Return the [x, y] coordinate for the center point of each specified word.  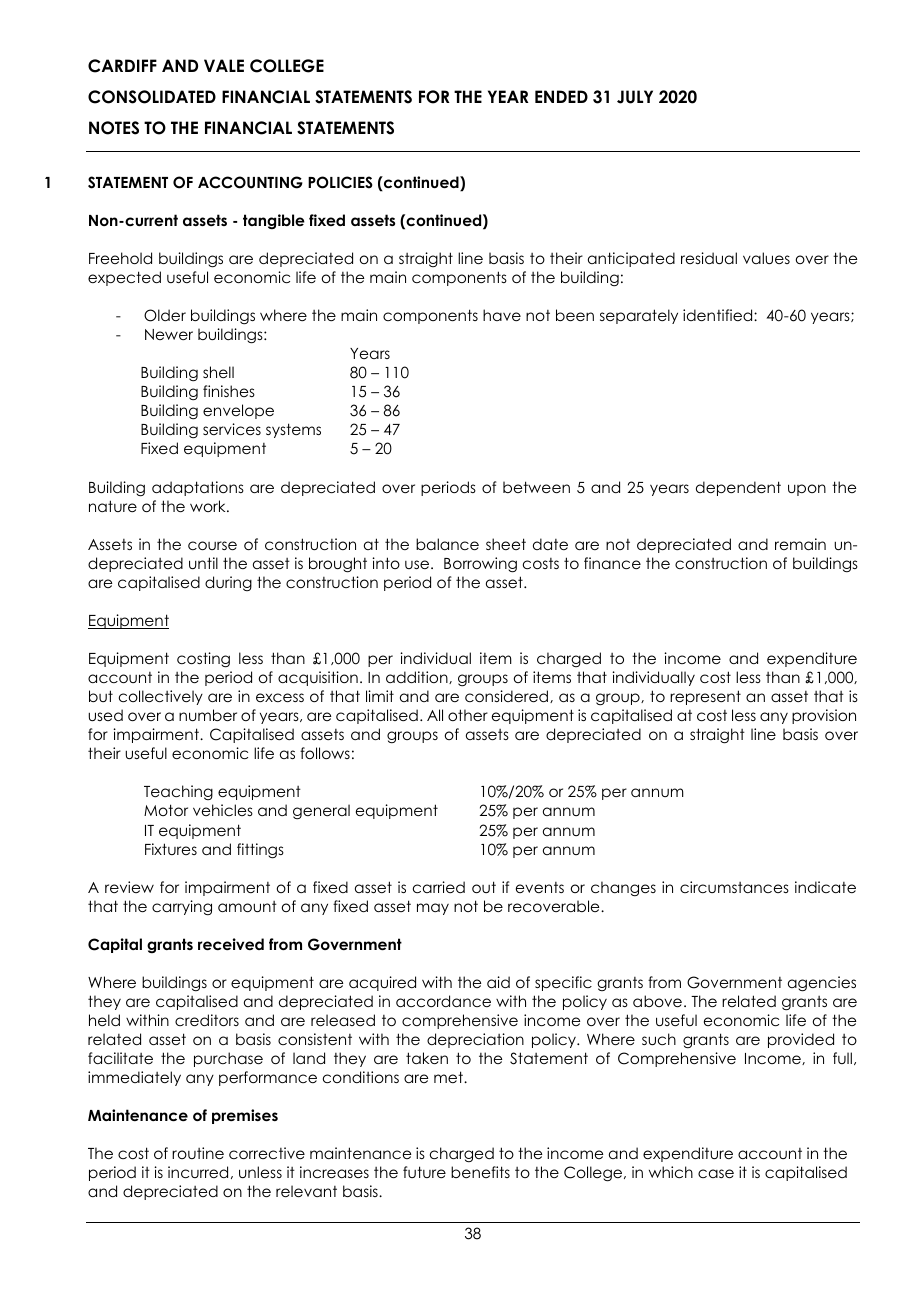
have [502, 315]
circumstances [734, 887]
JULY [635, 97]
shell [218, 372]
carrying [182, 907]
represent [705, 697]
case [716, 1173]
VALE [224, 65]
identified [719, 315]
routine [198, 1153]
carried [439, 887]
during [228, 583]
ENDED [561, 96]
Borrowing [480, 565]
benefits [480, 1172]
